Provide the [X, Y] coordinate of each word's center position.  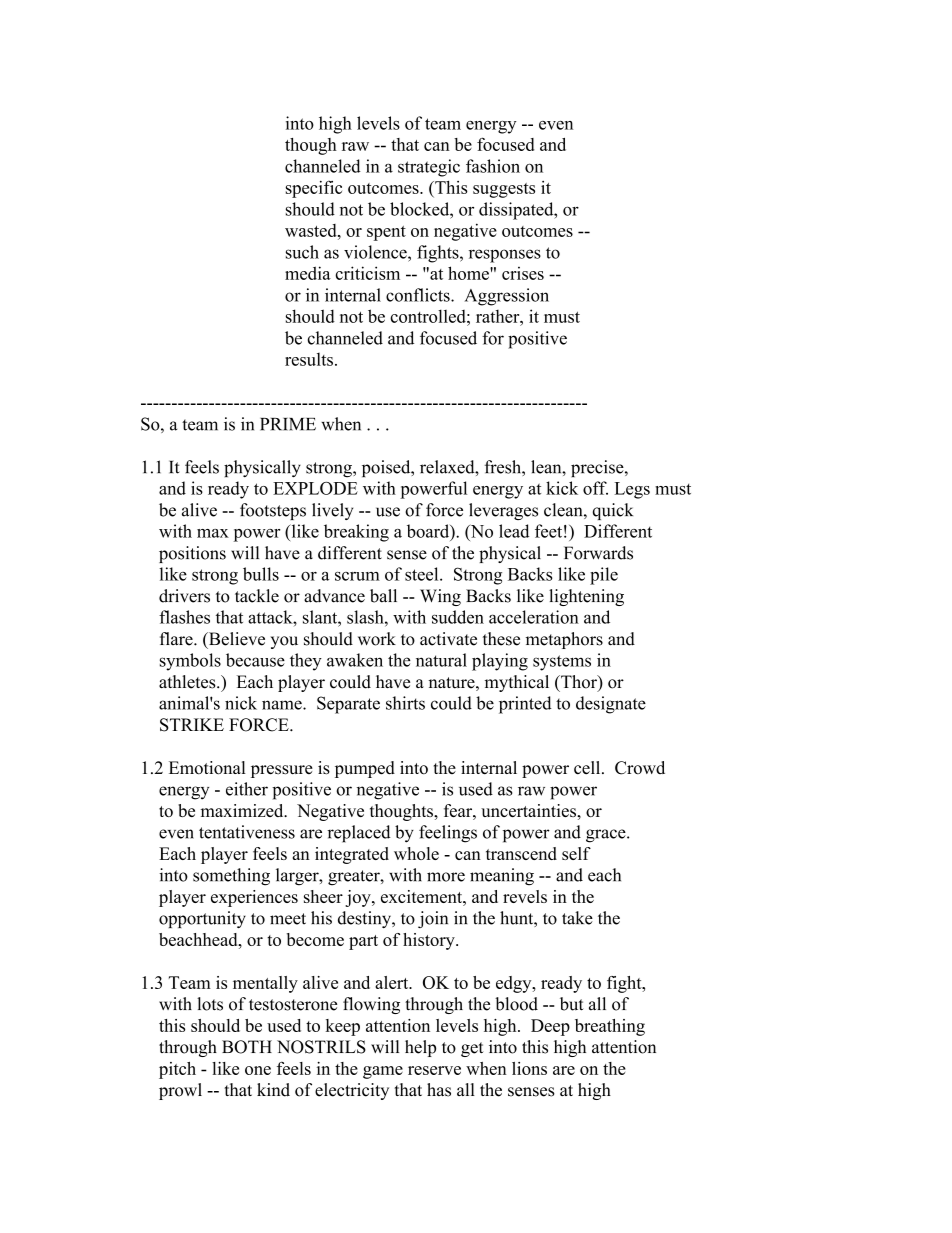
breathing [610, 1027]
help [420, 1048]
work [377, 639]
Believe [235, 640]
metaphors [564, 640]
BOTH [247, 1047]
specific [314, 189]
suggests [504, 190]
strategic [429, 168]
